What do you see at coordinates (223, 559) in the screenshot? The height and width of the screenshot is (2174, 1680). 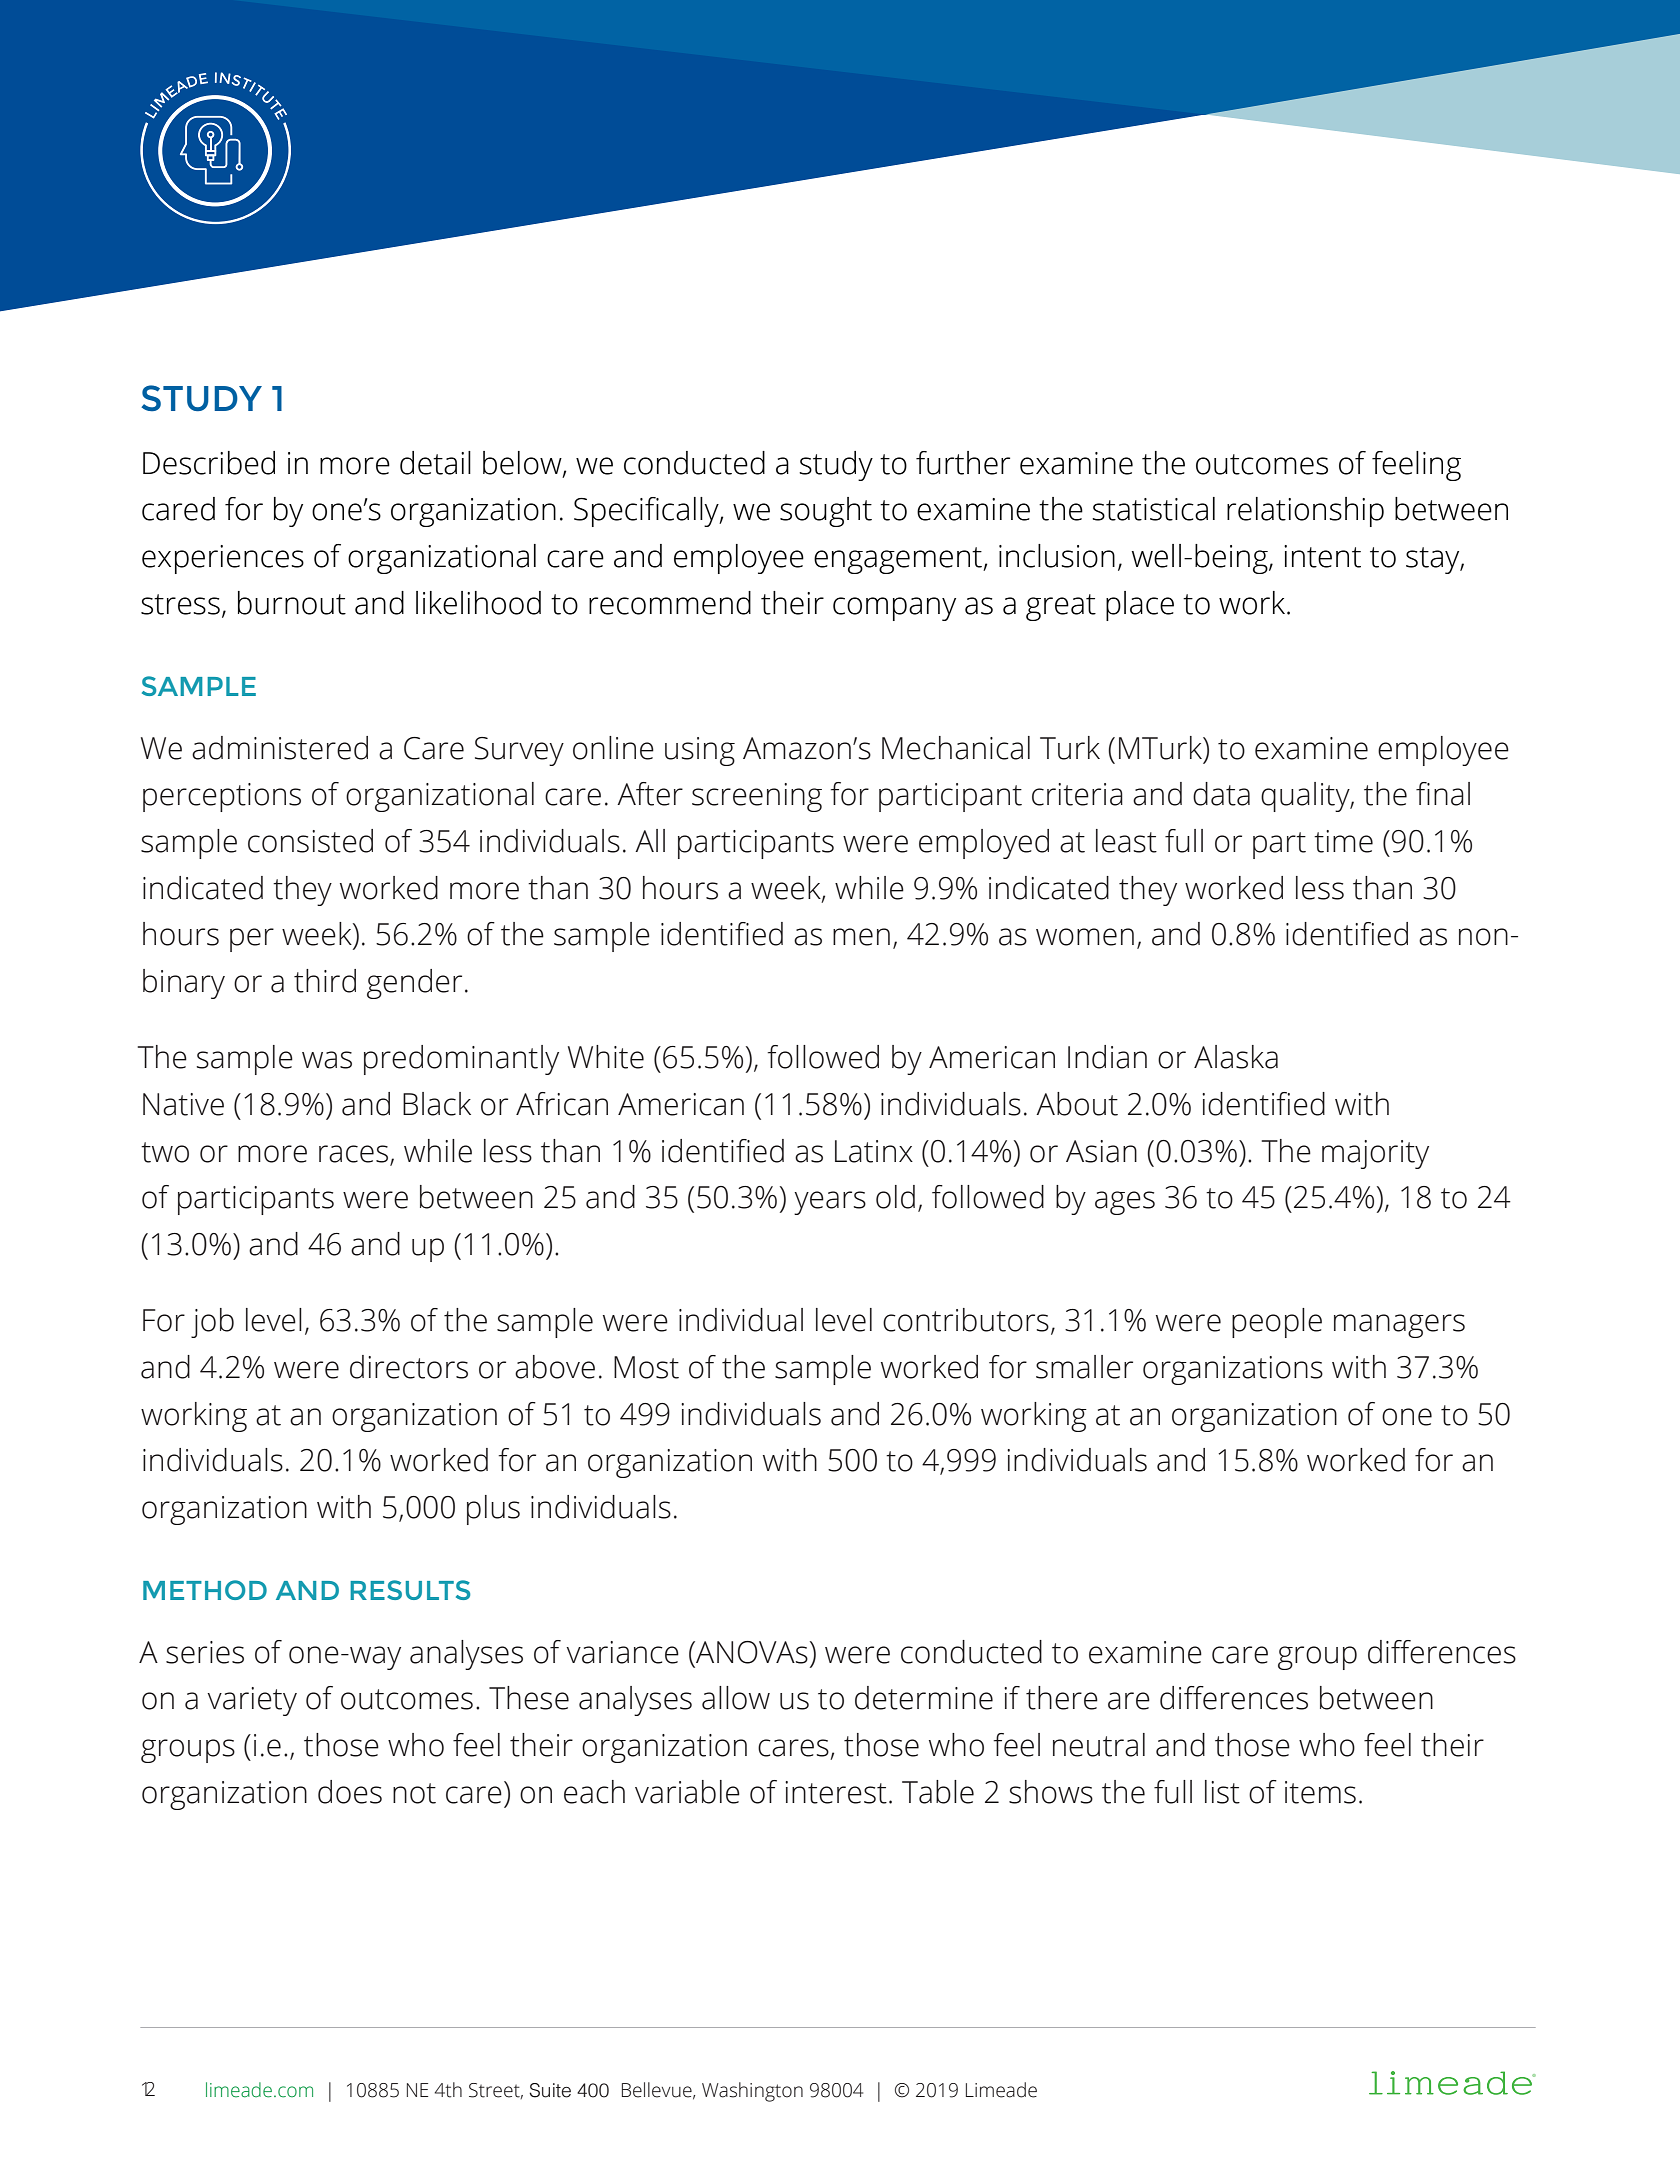 I see `experiences` at bounding box center [223, 559].
